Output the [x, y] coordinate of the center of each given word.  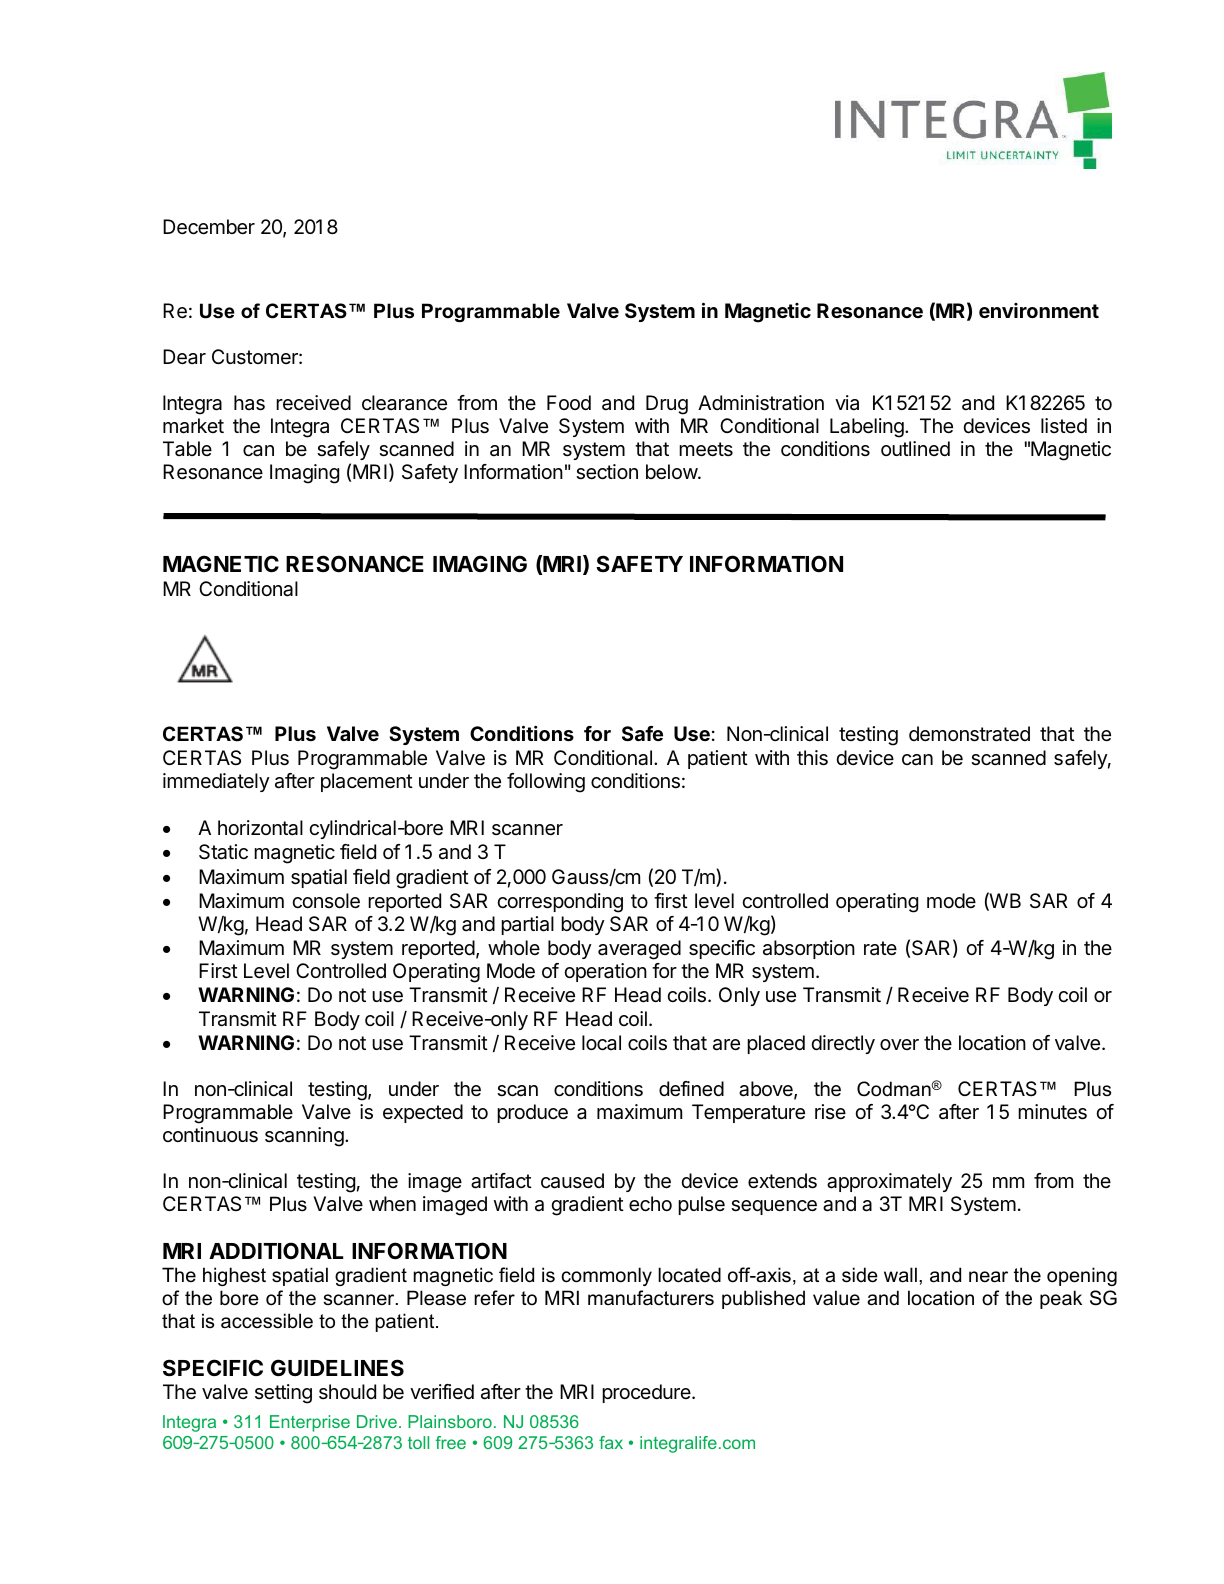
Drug [667, 405]
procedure [647, 1393]
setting [283, 1394]
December [209, 227]
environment [1039, 310]
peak [1061, 1299]
